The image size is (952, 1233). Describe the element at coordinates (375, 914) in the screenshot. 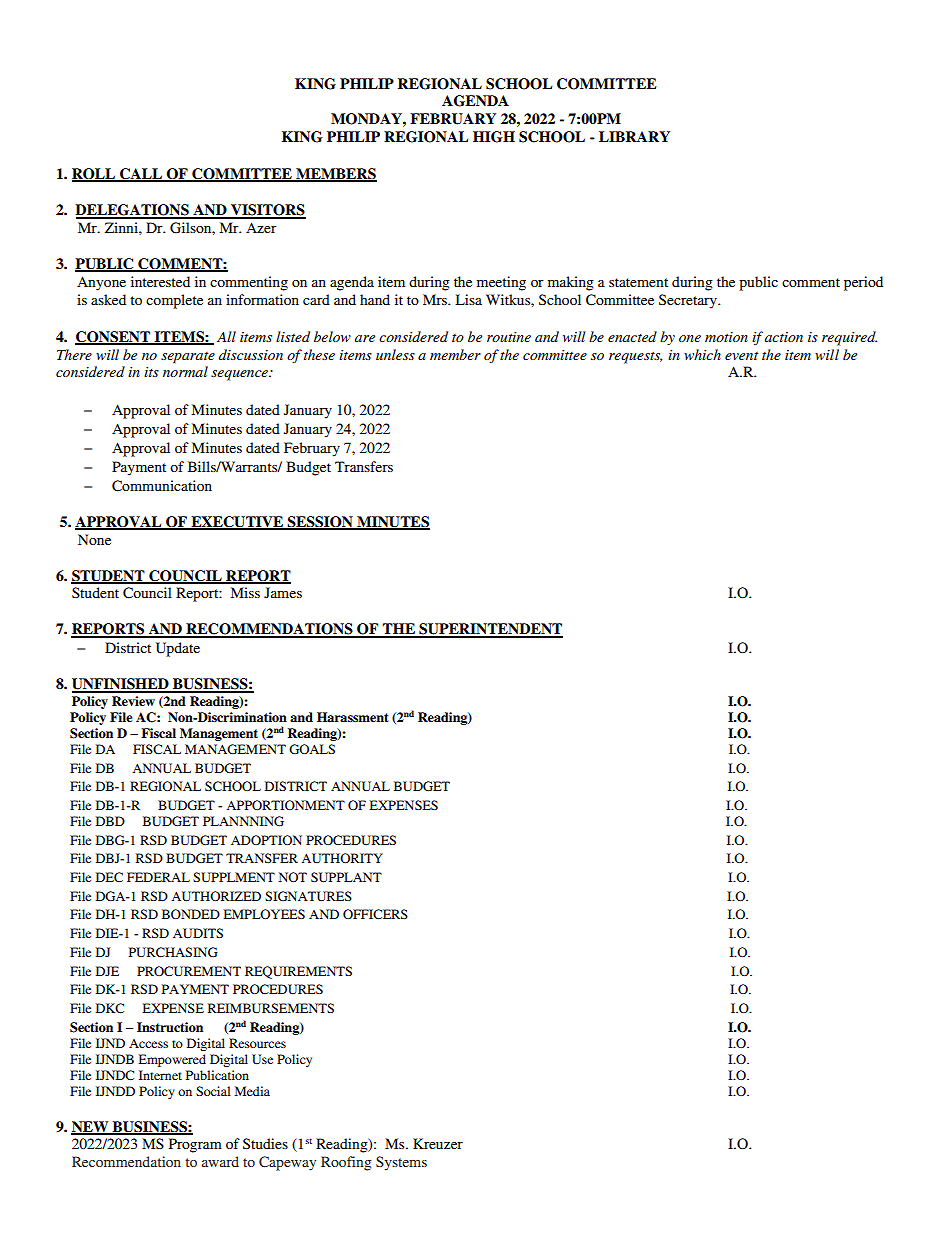

I see `OFFICERS` at that location.
